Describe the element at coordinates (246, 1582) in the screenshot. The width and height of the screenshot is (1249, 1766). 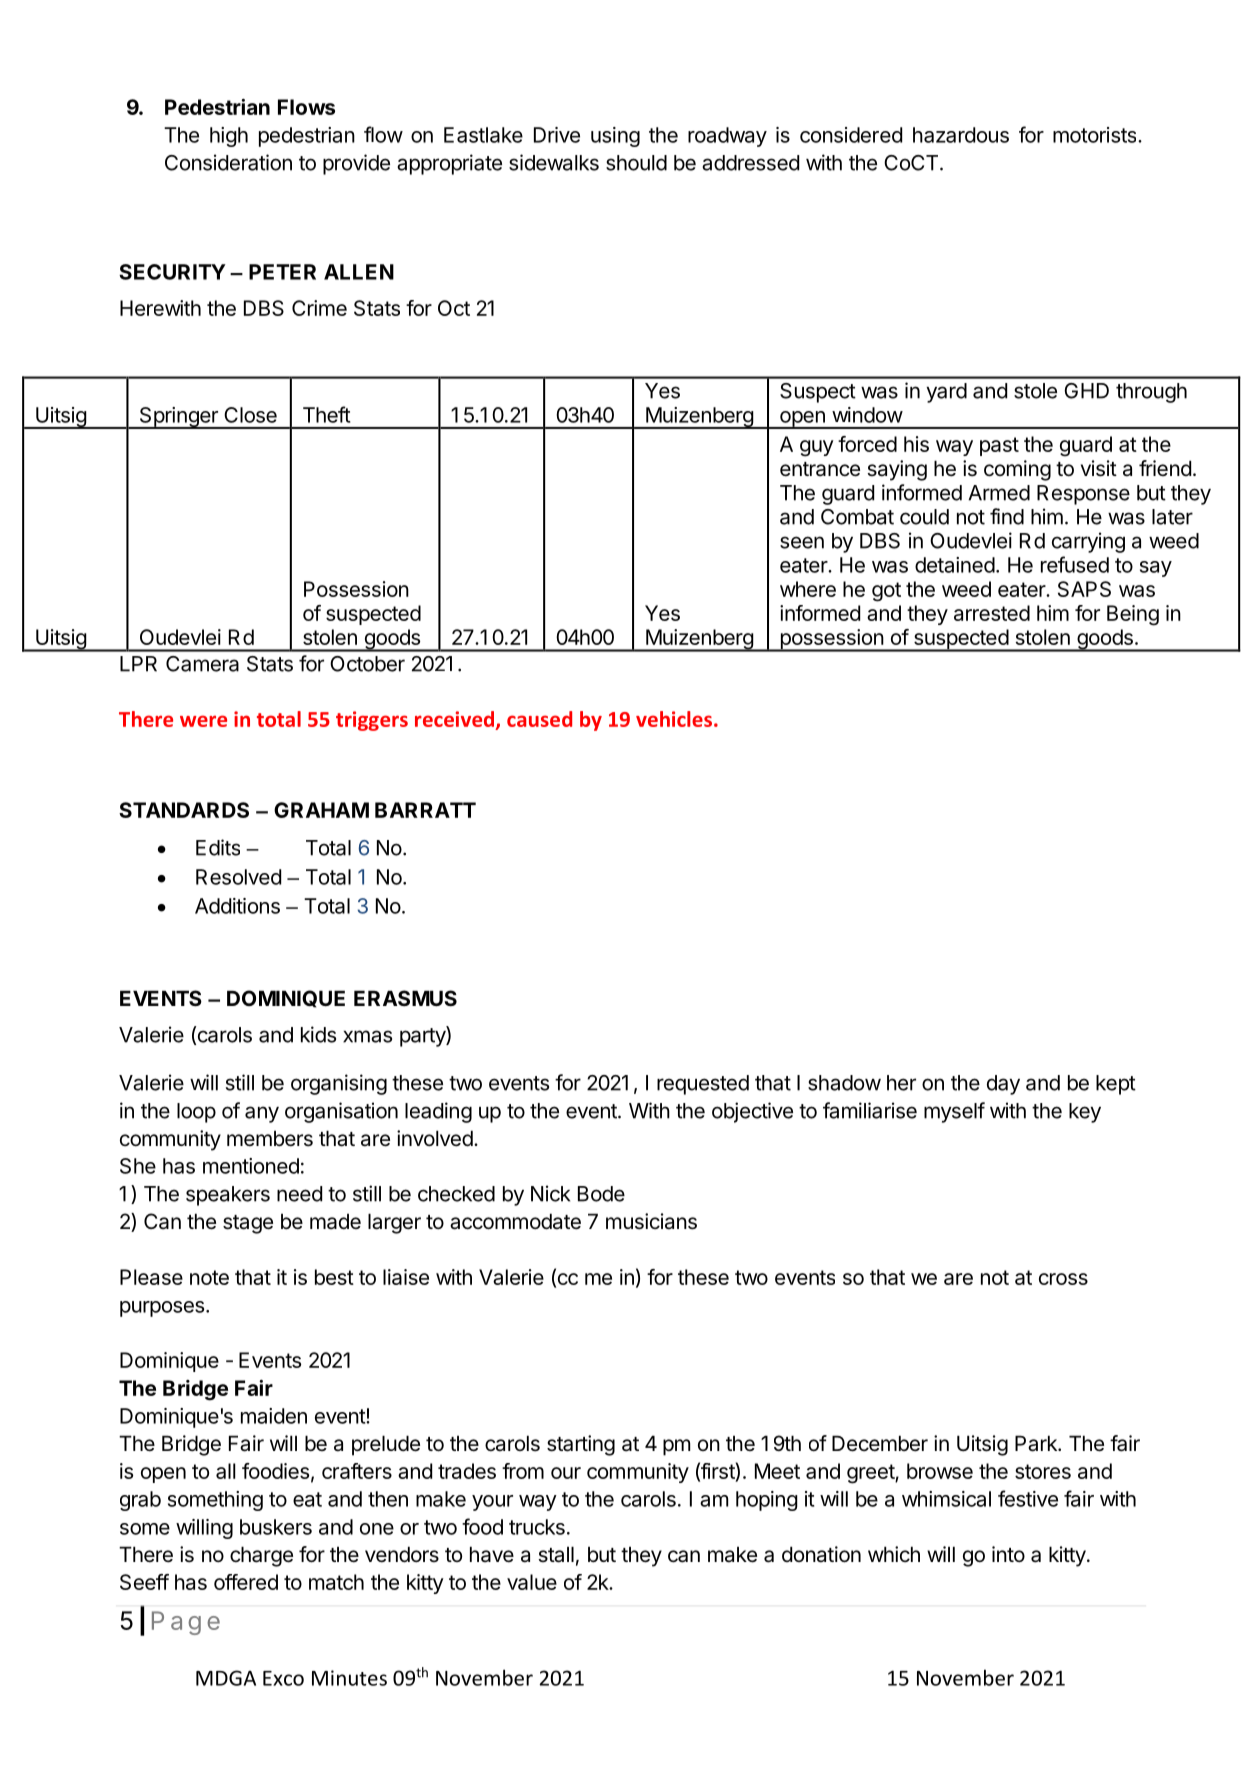
I see `offered` at that location.
